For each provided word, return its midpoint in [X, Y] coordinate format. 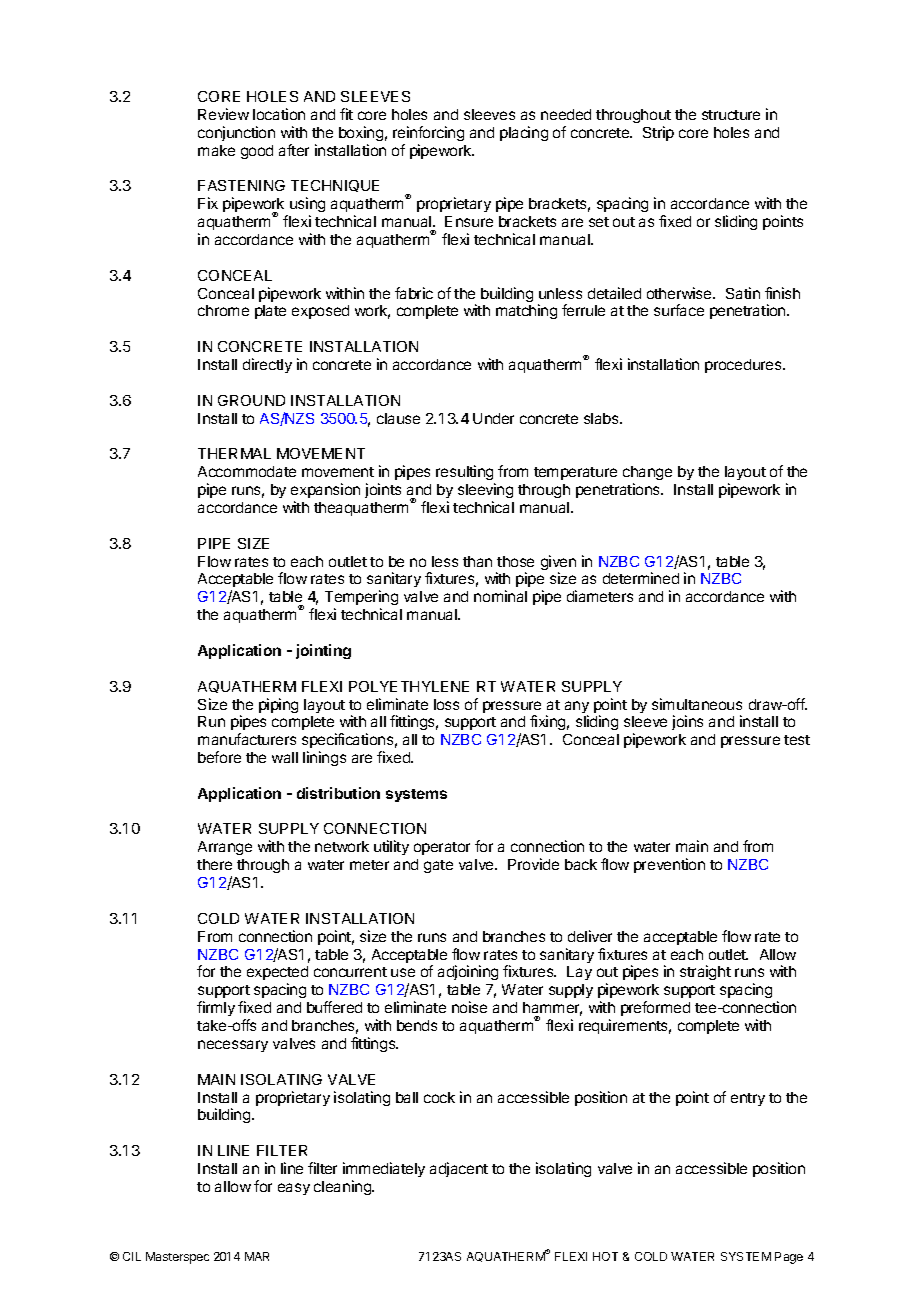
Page [789, 1258]
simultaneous [697, 704]
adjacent [459, 1169]
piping [278, 705]
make [216, 150]
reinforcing [428, 133]
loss [446, 704]
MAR [257, 1256]
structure [731, 115]
